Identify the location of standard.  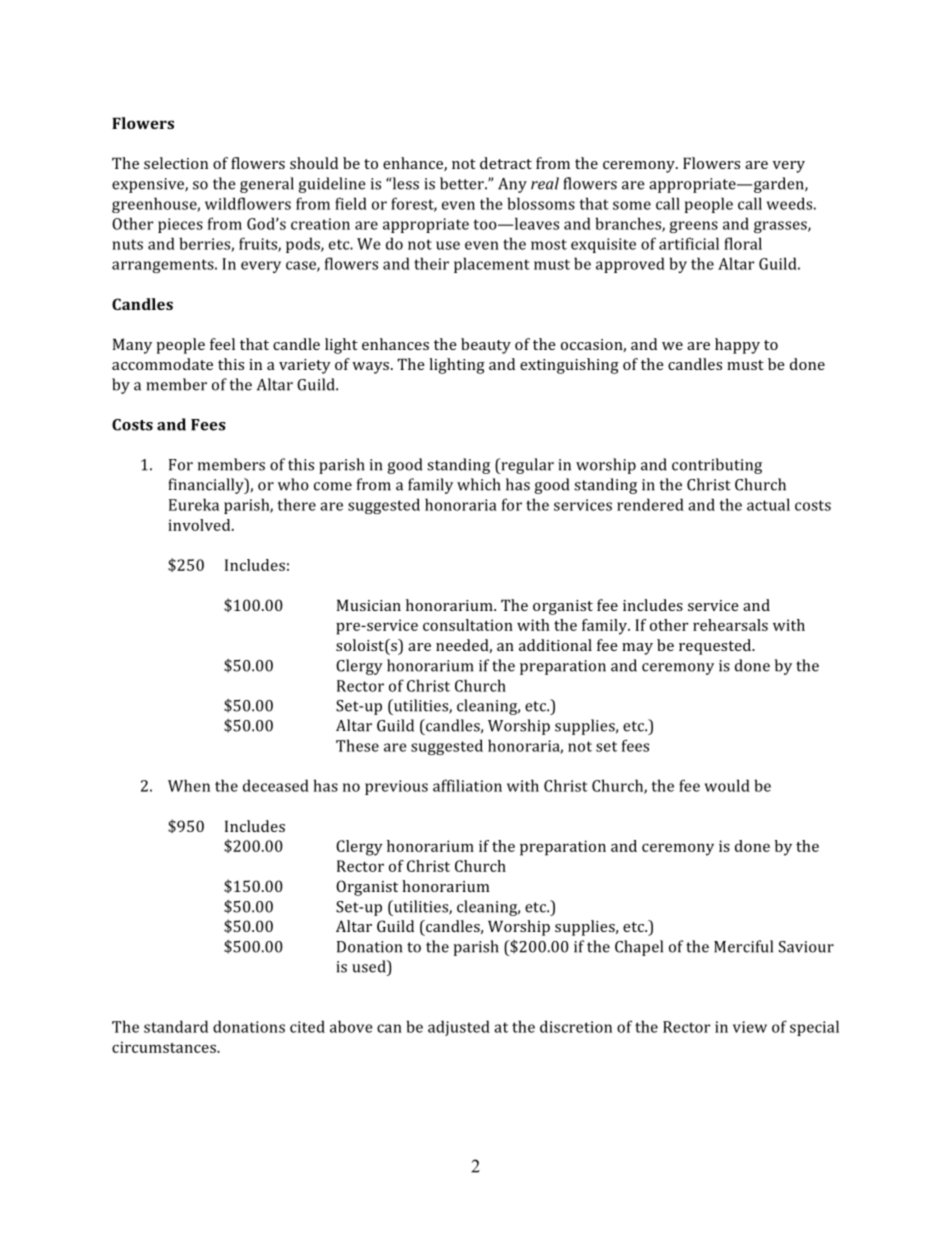
(176, 1026).
